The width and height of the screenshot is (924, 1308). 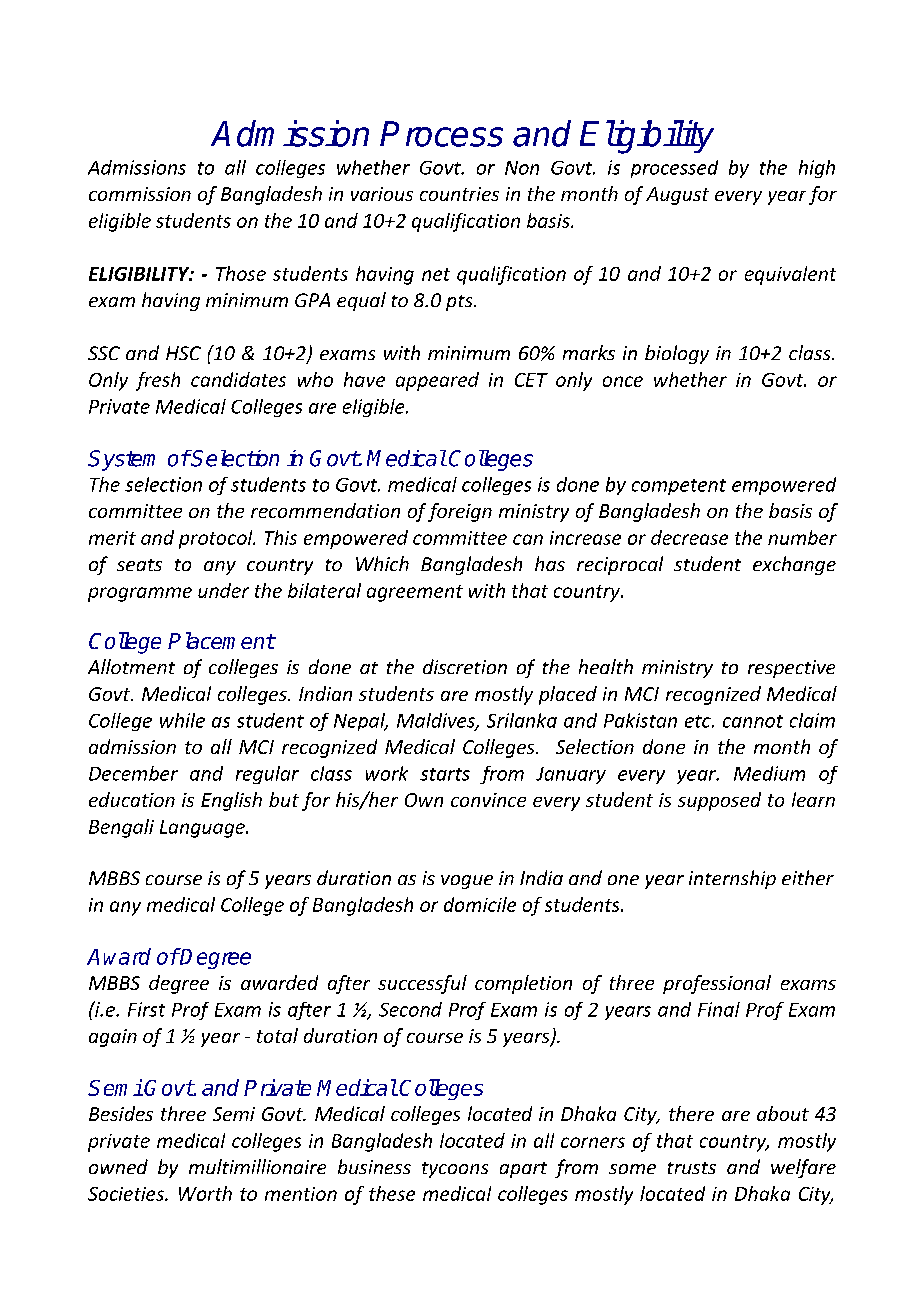 I want to click on cannot, so click(x=753, y=721).
